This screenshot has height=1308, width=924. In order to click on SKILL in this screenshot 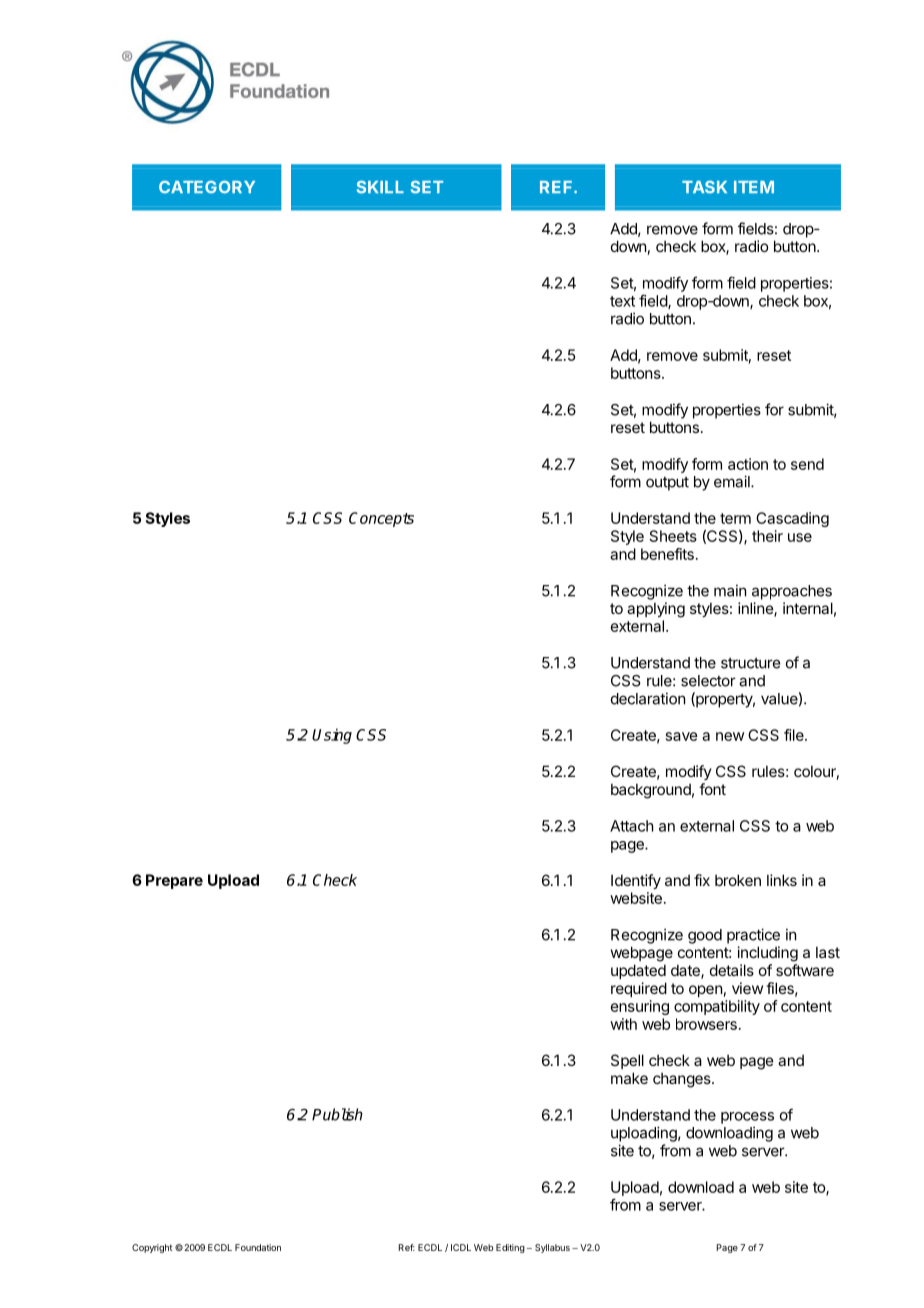, I will do `click(380, 187)`.
